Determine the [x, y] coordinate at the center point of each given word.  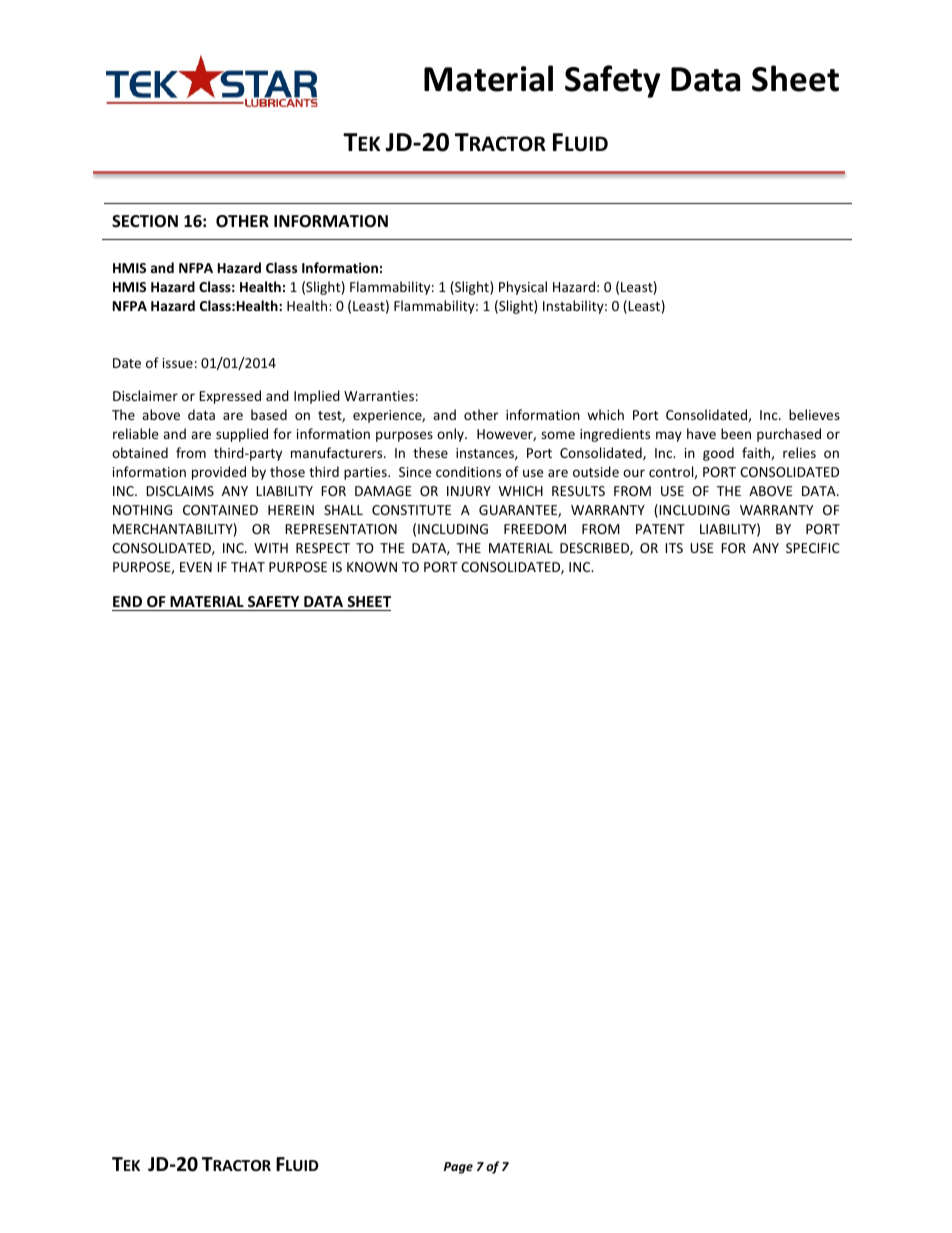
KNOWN [372, 567]
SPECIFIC [813, 548]
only [451, 435]
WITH [271, 548]
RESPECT [323, 548]
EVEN [196, 567]
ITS [674, 548]
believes [814, 414]
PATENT [660, 529]
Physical [523, 288]
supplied [242, 435]
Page [458, 1168]
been [736, 433]
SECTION [145, 221]
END [127, 601]
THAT [248, 567]
